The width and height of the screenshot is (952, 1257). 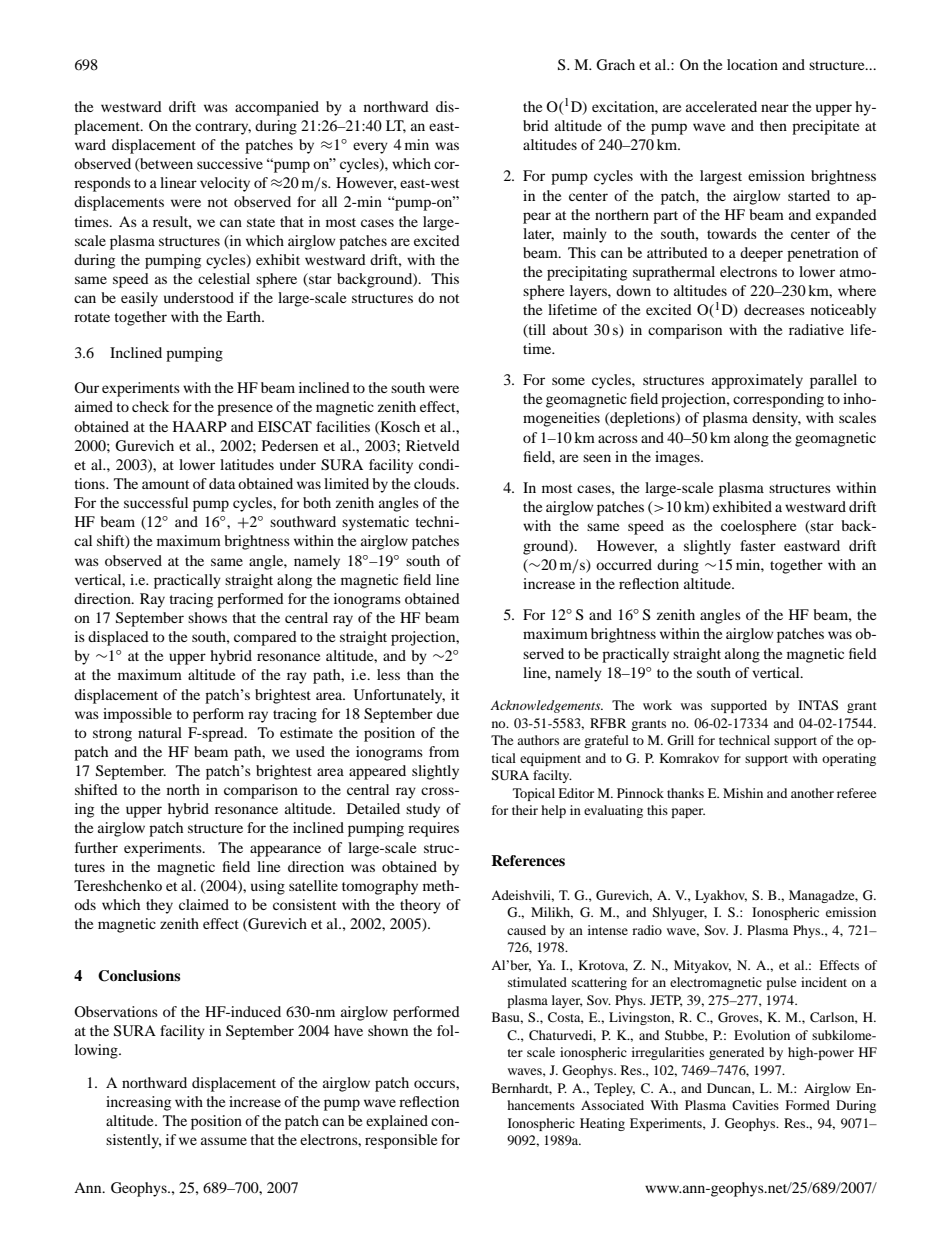 What do you see at coordinates (773, 125) in the screenshot?
I see `then` at bounding box center [773, 125].
